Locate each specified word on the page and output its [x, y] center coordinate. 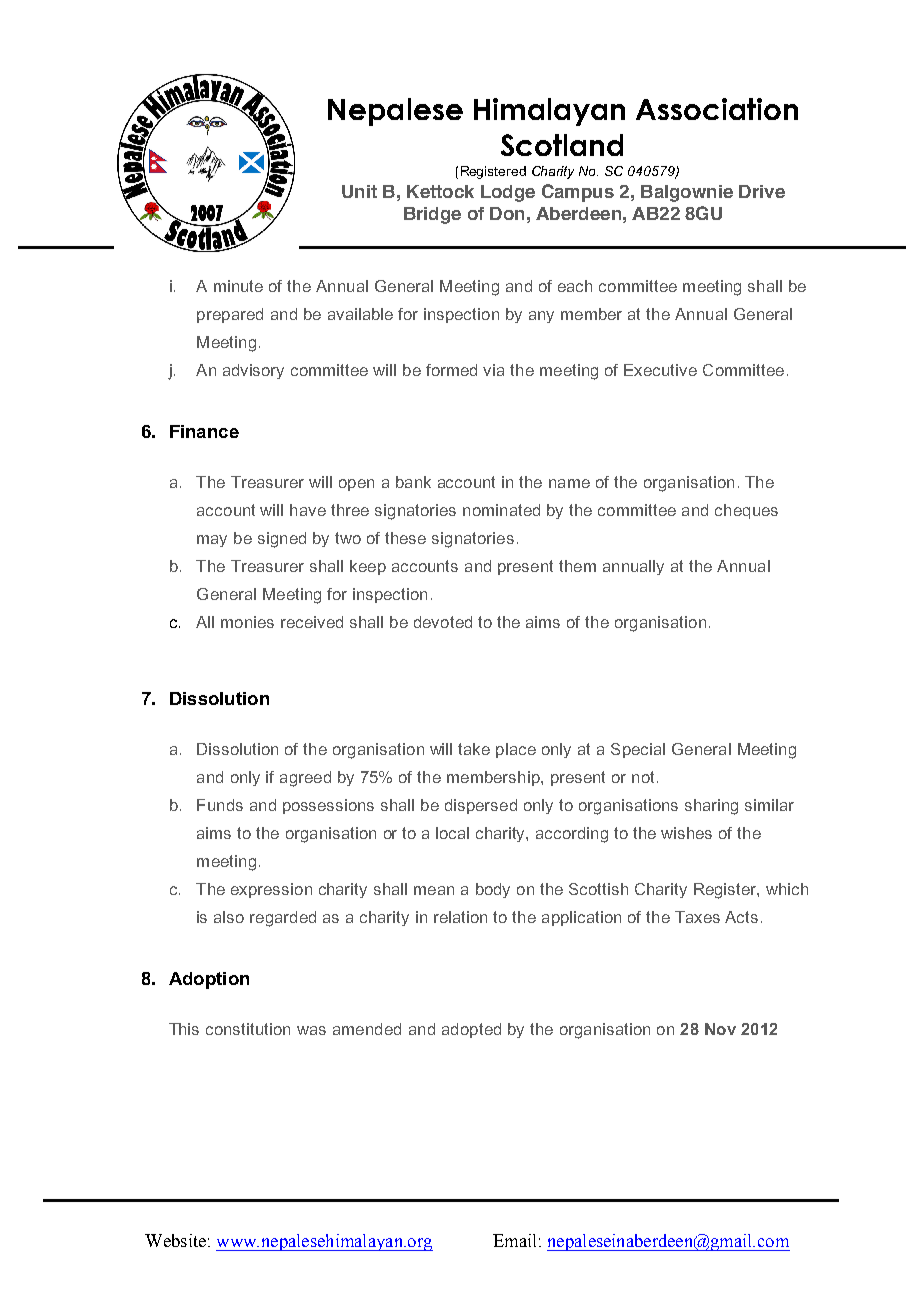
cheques [746, 511]
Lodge [508, 193]
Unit [359, 191]
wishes [686, 833]
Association [717, 109]
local [452, 833]
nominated [501, 510]
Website [175, 1240]
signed [282, 540]
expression [271, 890]
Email [514, 1240]
